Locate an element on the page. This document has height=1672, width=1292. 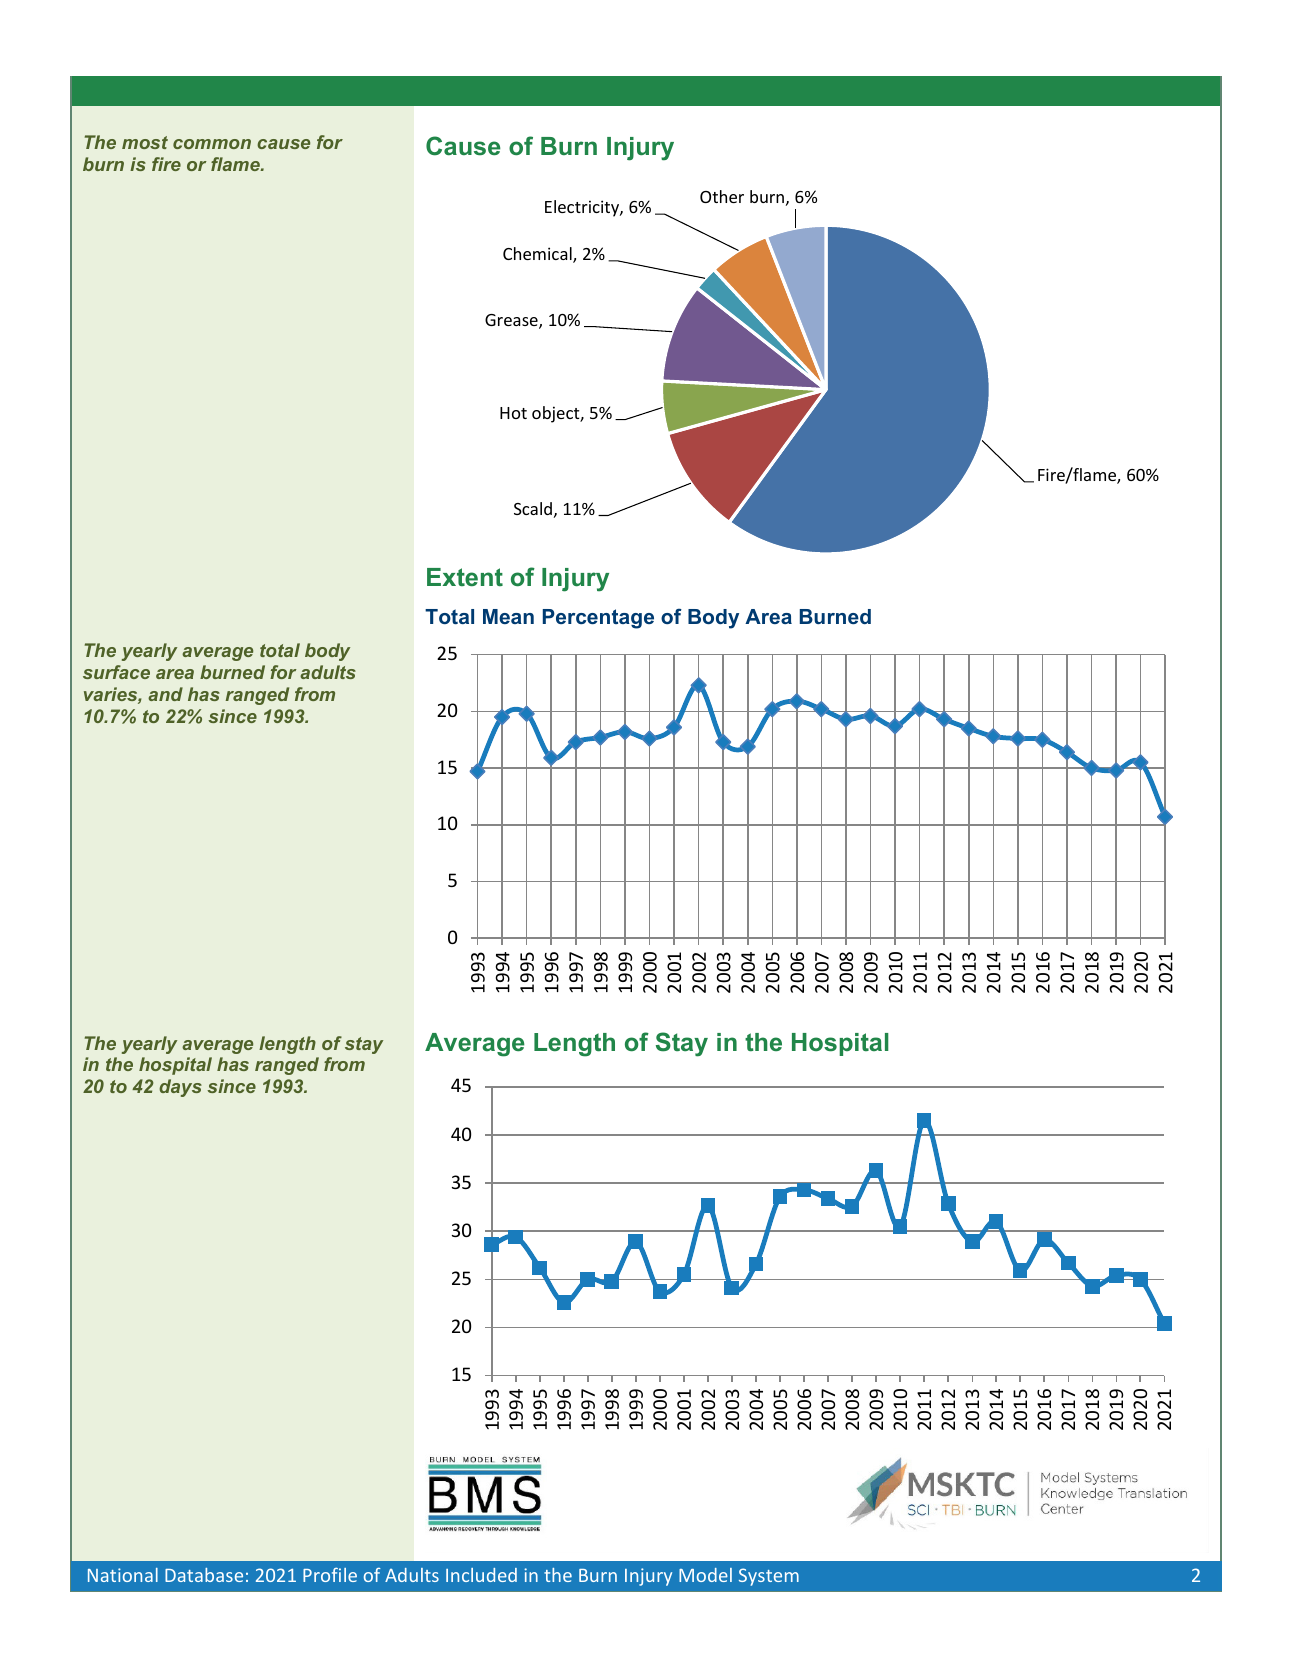
days is located at coordinates (180, 1088).
